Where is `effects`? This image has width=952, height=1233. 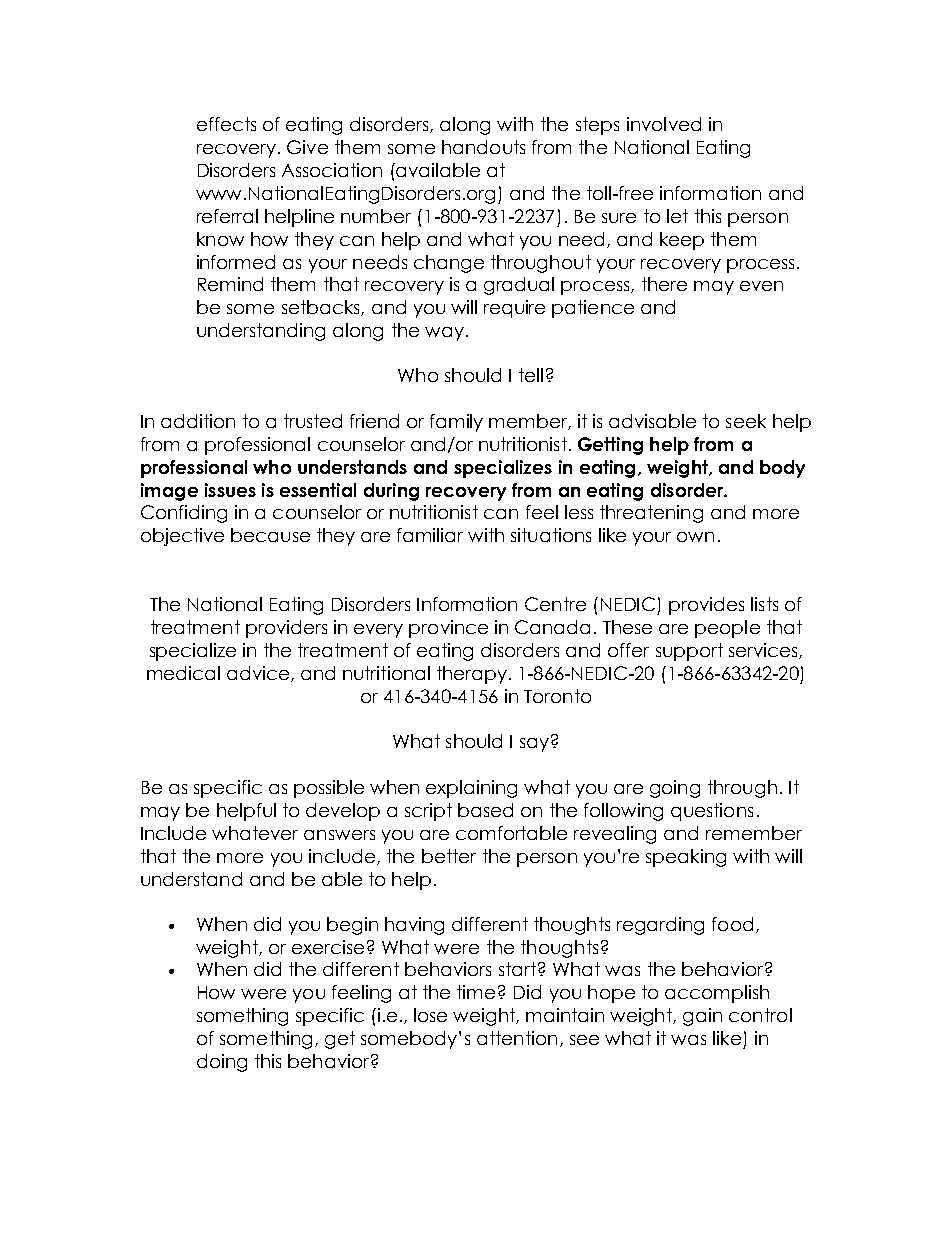
effects is located at coordinates (226, 124).
